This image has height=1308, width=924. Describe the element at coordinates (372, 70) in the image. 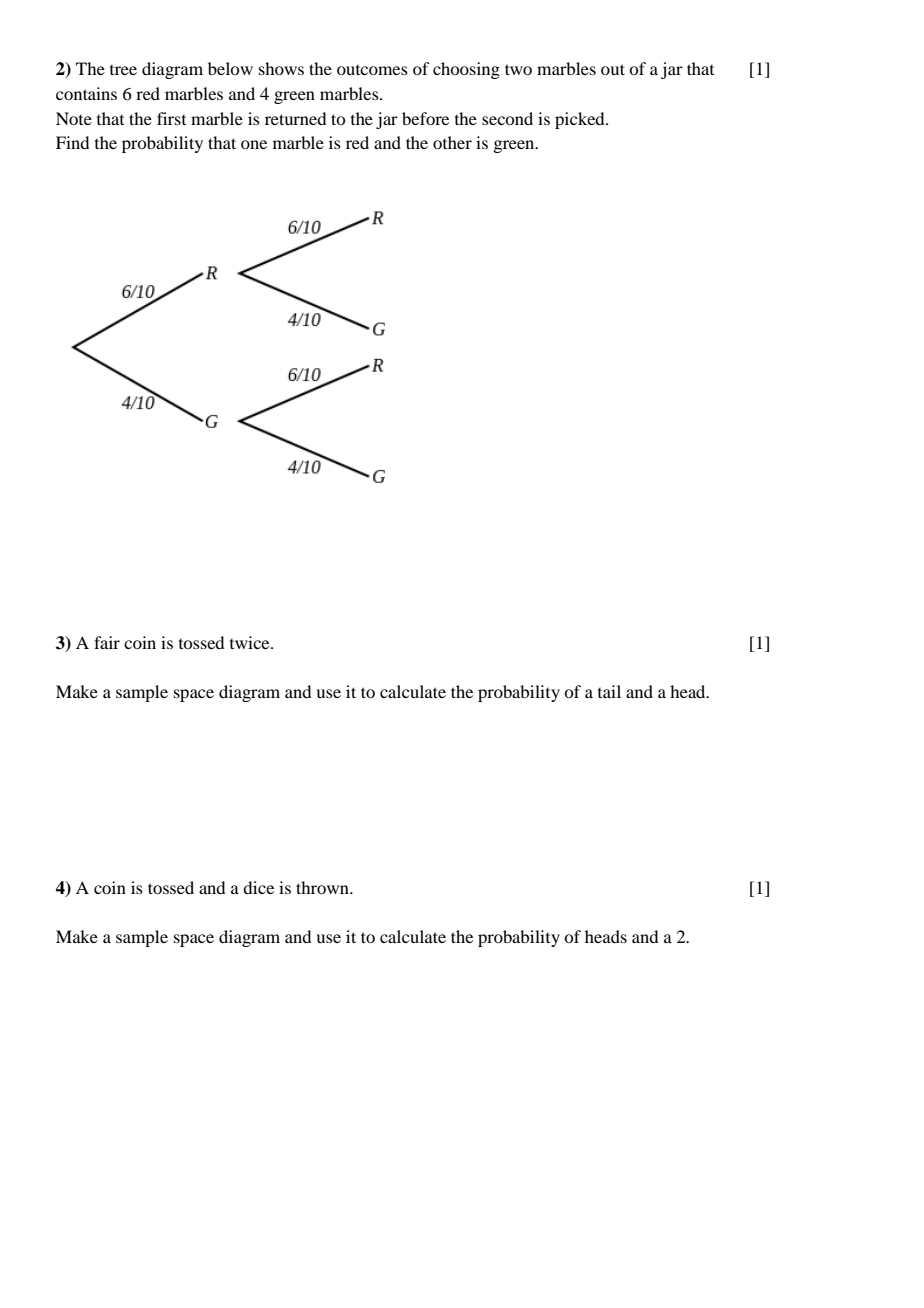

I see `outcomes` at that location.
